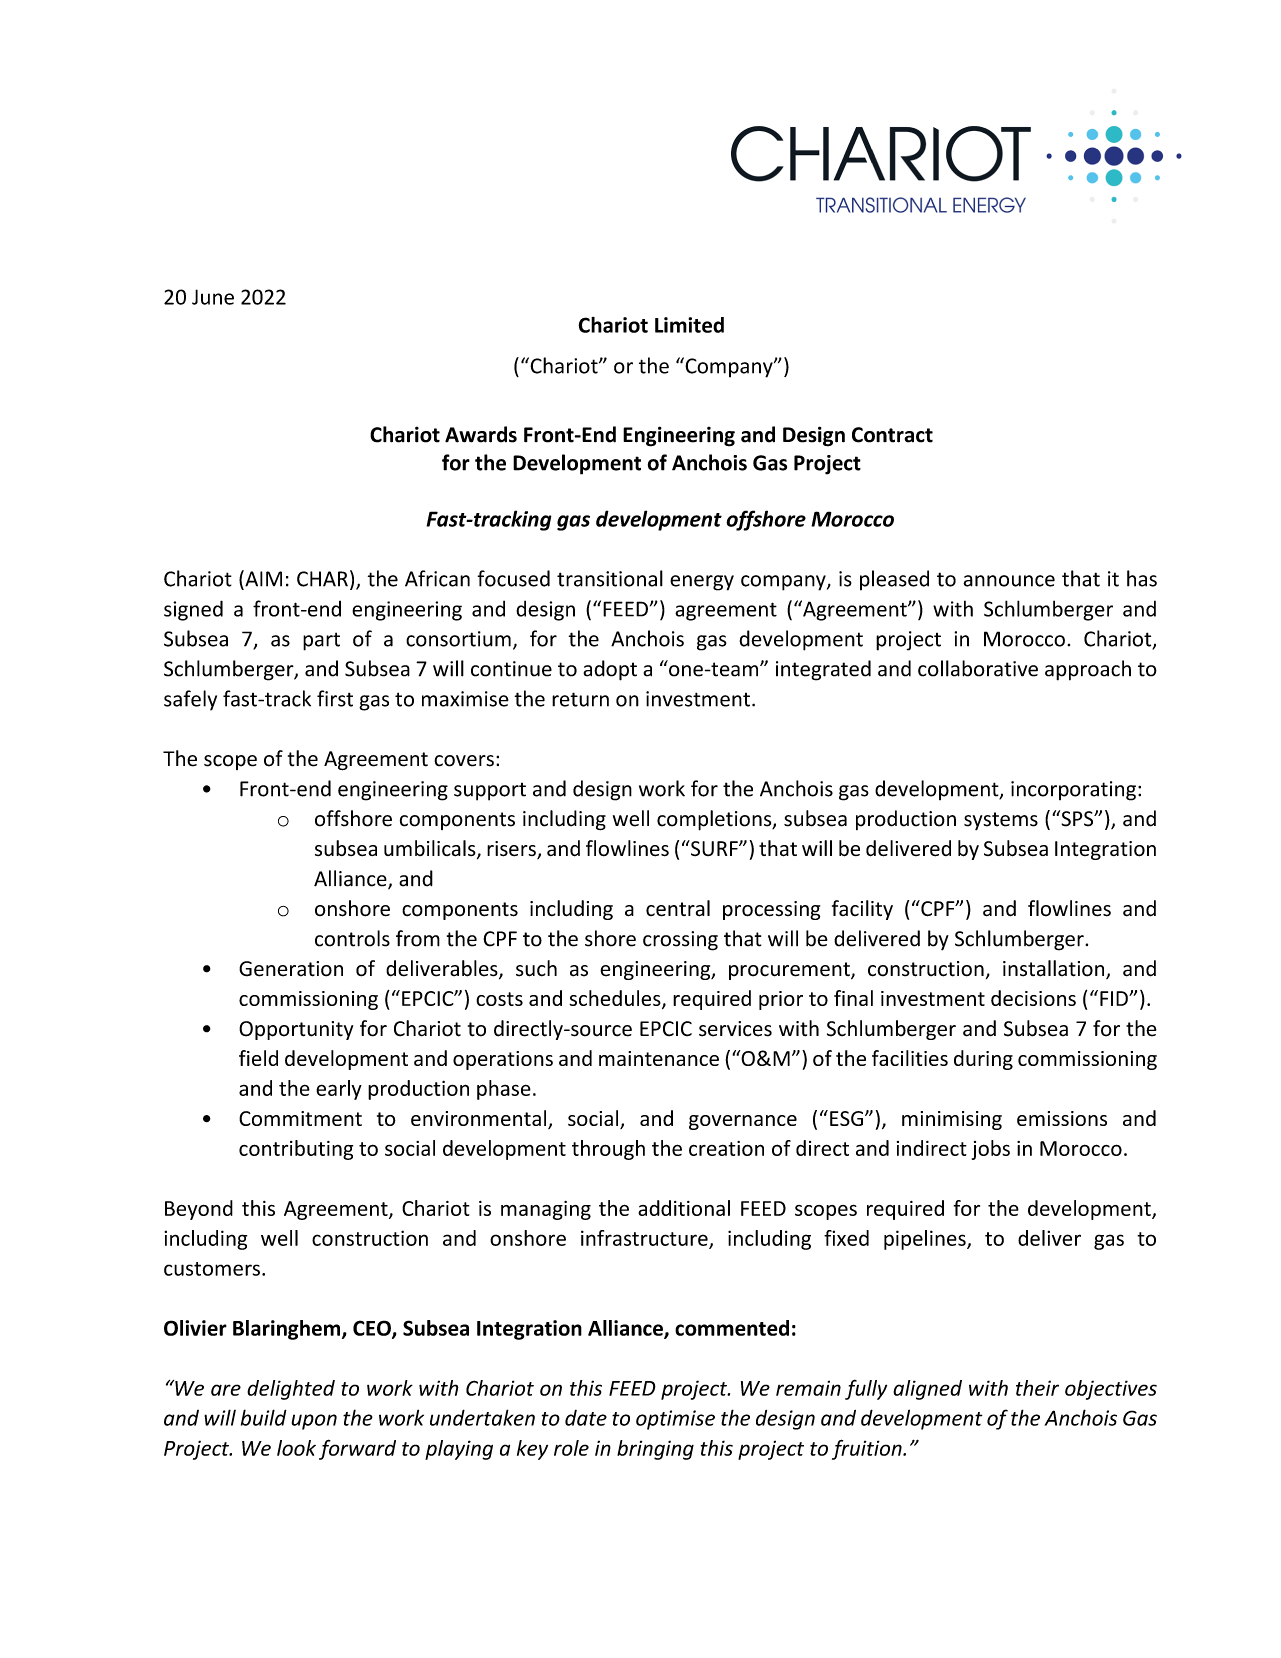 This image has height=1658, width=1281. What do you see at coordinates (689, 325) in the image?
I see `Limited` at bounding box center [689, 325].
